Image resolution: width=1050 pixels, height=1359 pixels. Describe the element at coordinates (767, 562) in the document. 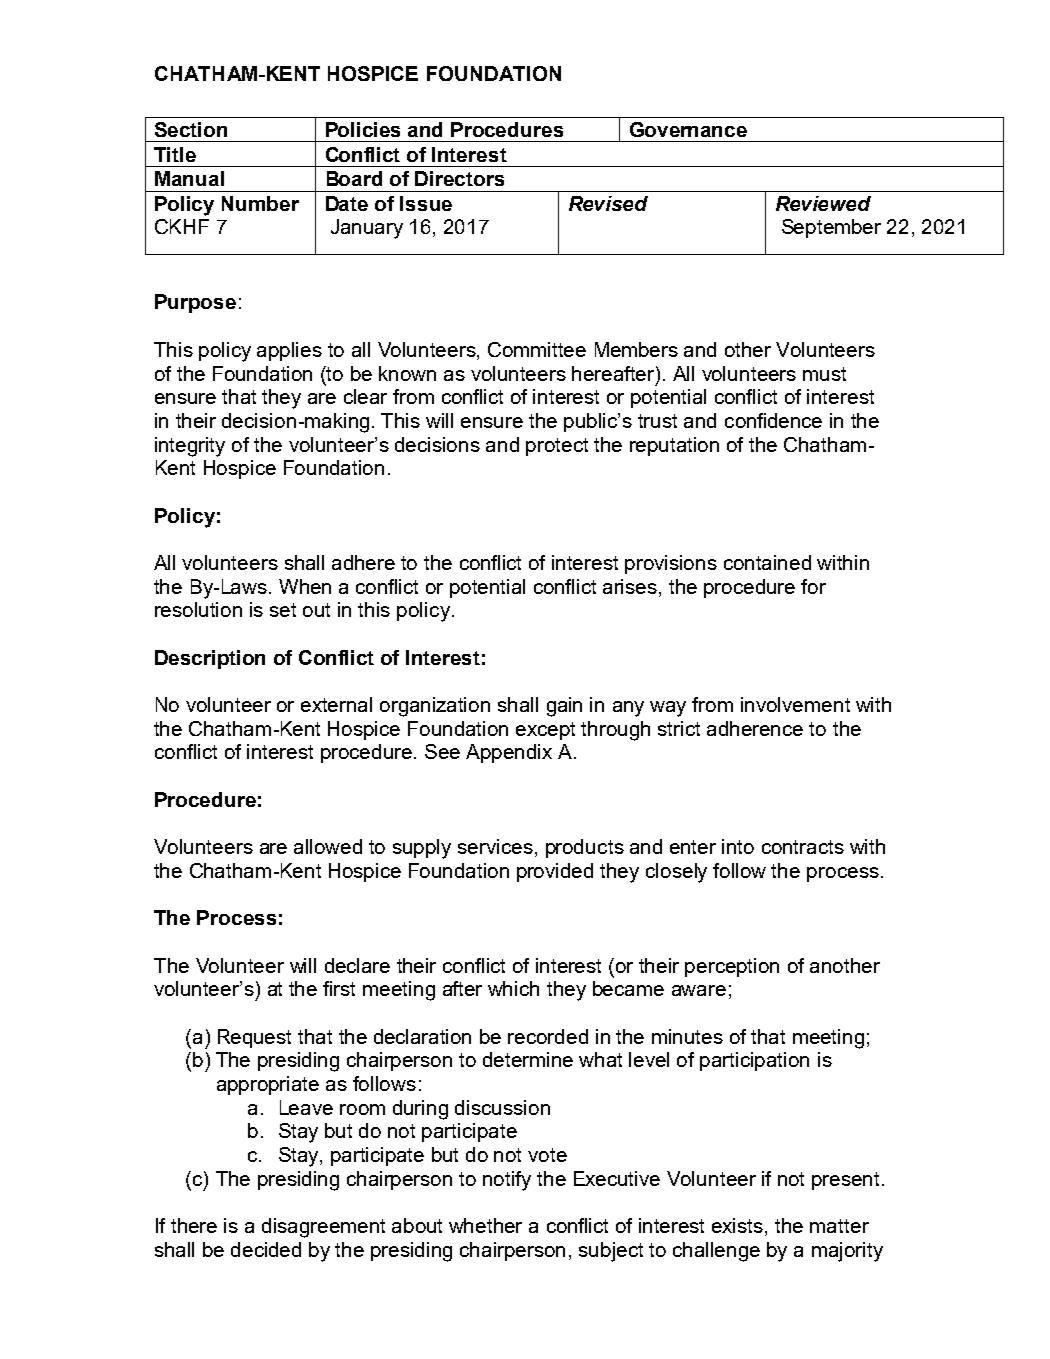

I see `contained` at that location.
